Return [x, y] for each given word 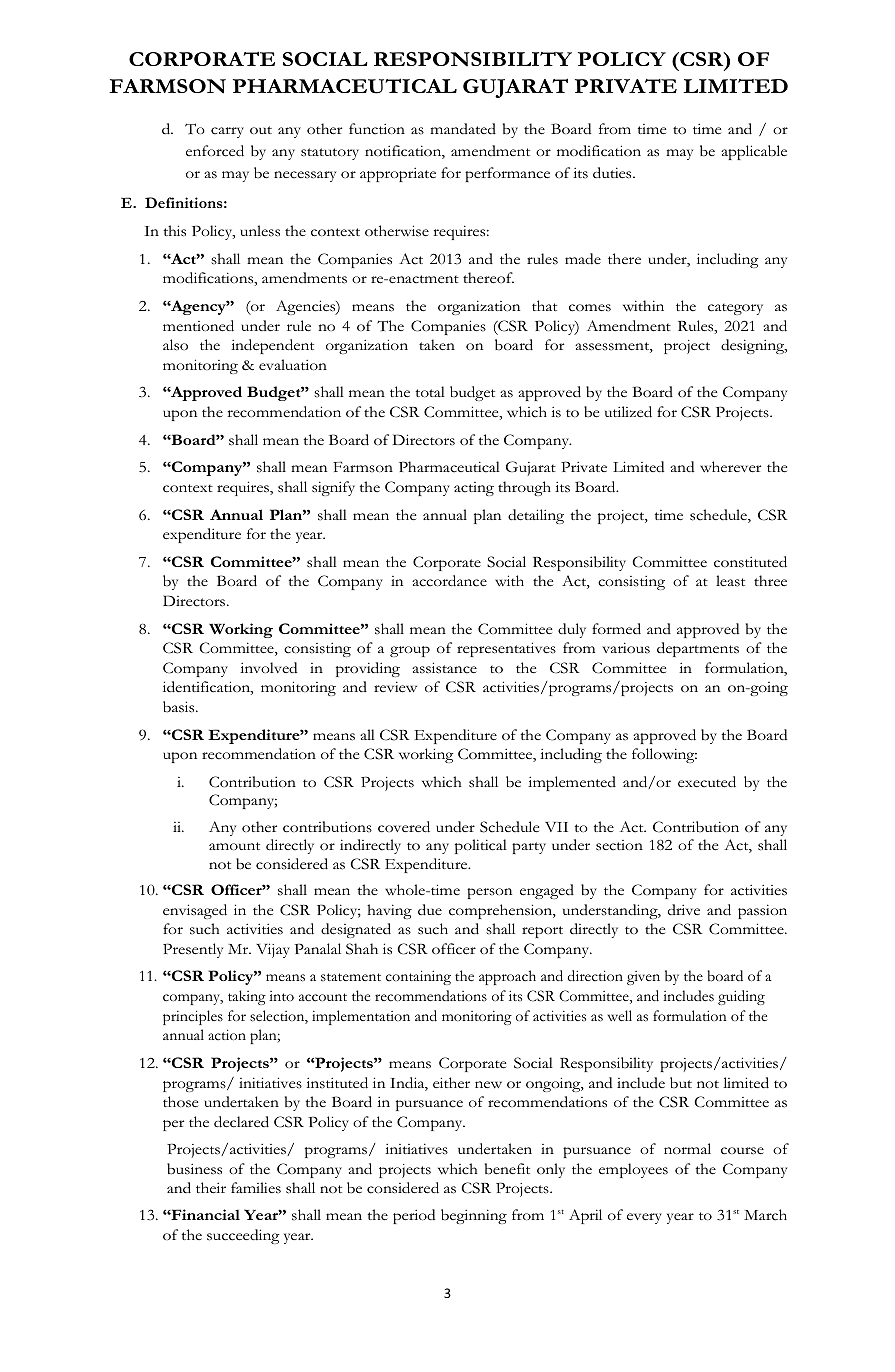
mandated [463, 128]
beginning [474, 1216]
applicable [754, 152]
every [644, 1218]
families [256, 1188]
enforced [215, 151]
